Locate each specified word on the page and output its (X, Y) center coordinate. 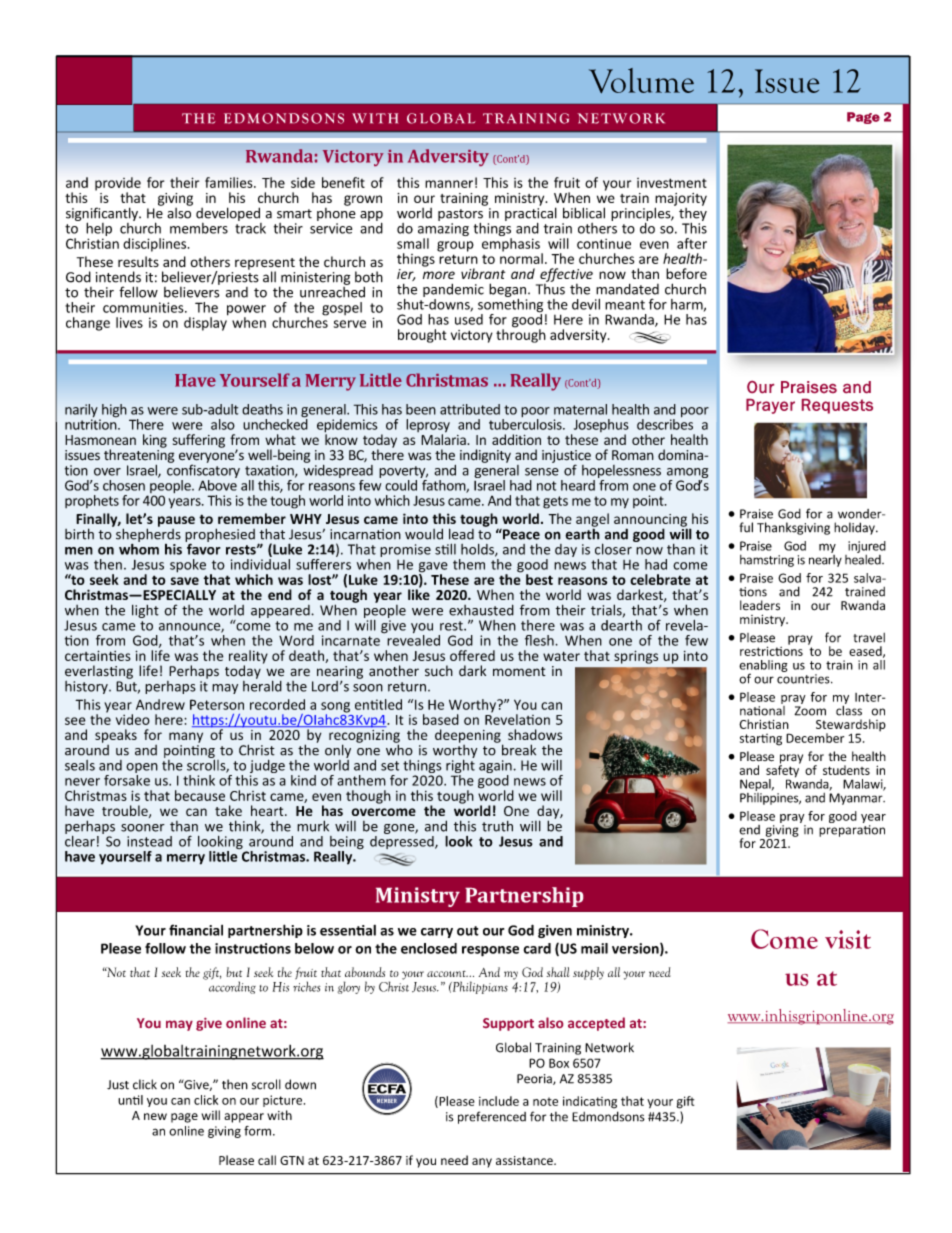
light (145, 611)
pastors (460, 215)
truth (497, 826)
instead (149, 841)
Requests (837, 406)
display (206, 323)
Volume (641, 80)
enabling (763, 667)
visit (848, 939)
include (499, 1101)
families (230, 182)
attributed (470, 409)
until (130, 1100)
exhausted (481, 610)
